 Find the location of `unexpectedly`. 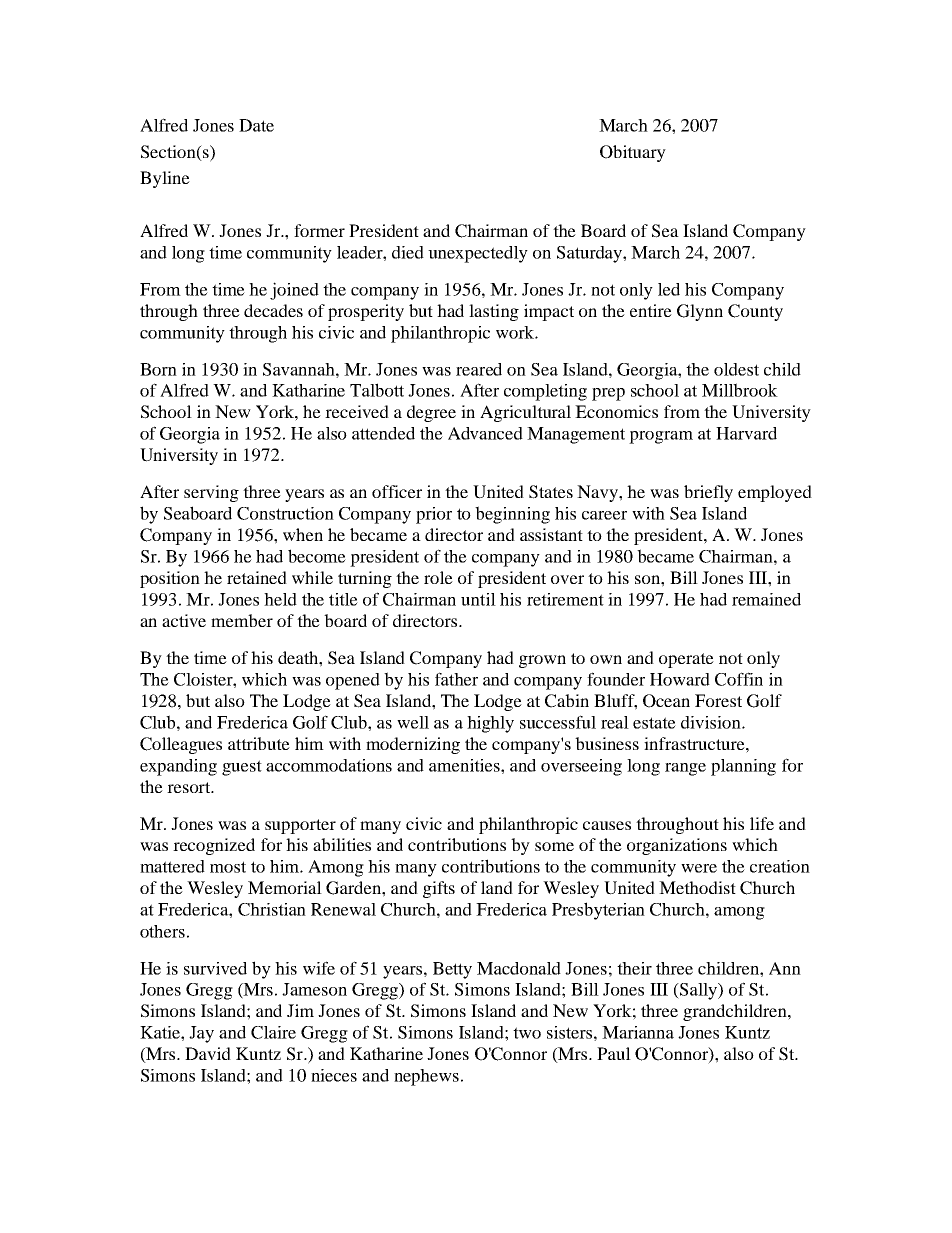

unexpectedly is located at coordinates (478, 254).
